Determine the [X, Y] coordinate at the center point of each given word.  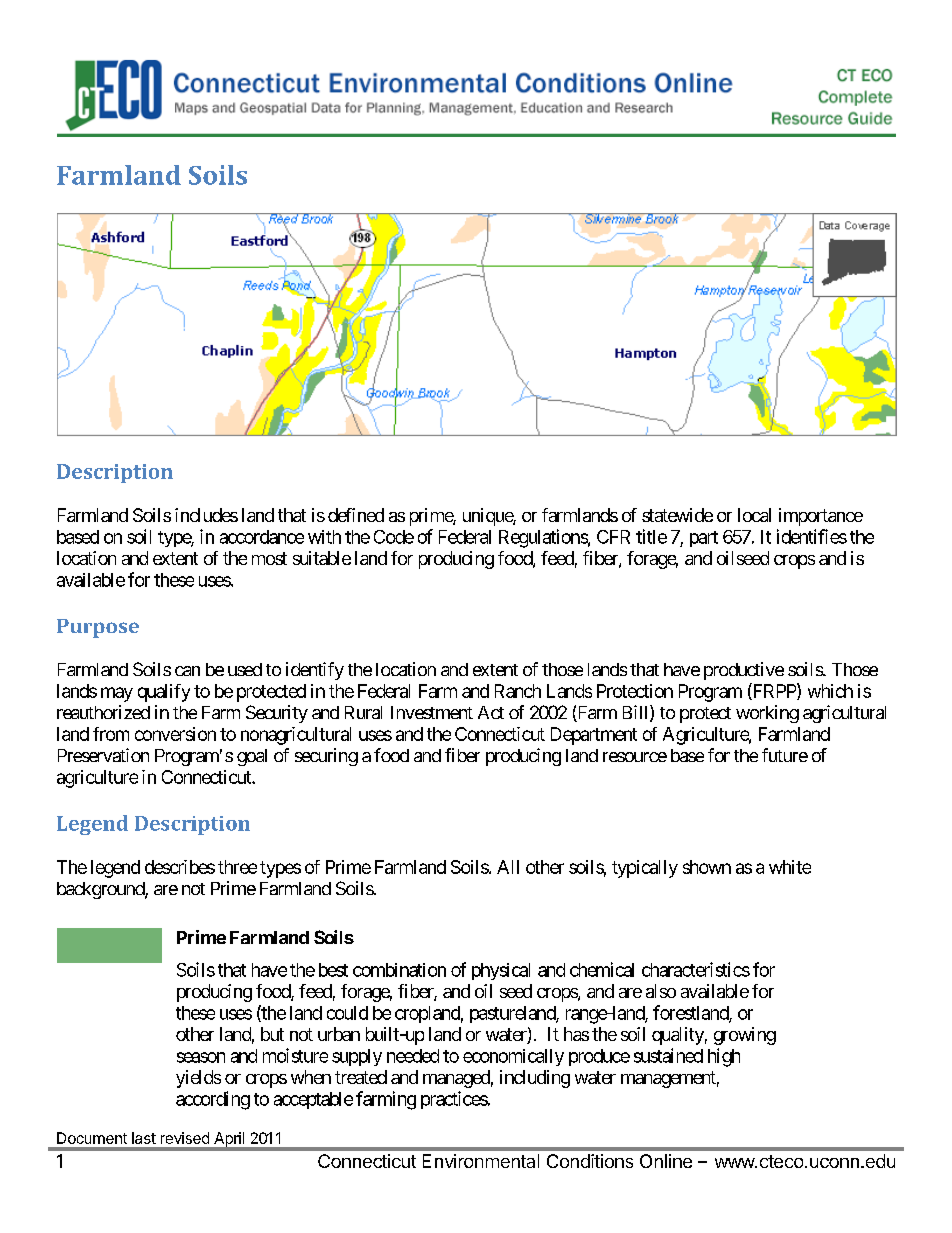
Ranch [518, 691]
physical [501, 971]
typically [645, 869]
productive [744, 671]
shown [707, 867]
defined [356, 515]
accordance [262, 537]
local [754, 515]
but [272, 1034]
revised [185, 1138]
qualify [164, 693]
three [237, 867]
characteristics [696, 969]
